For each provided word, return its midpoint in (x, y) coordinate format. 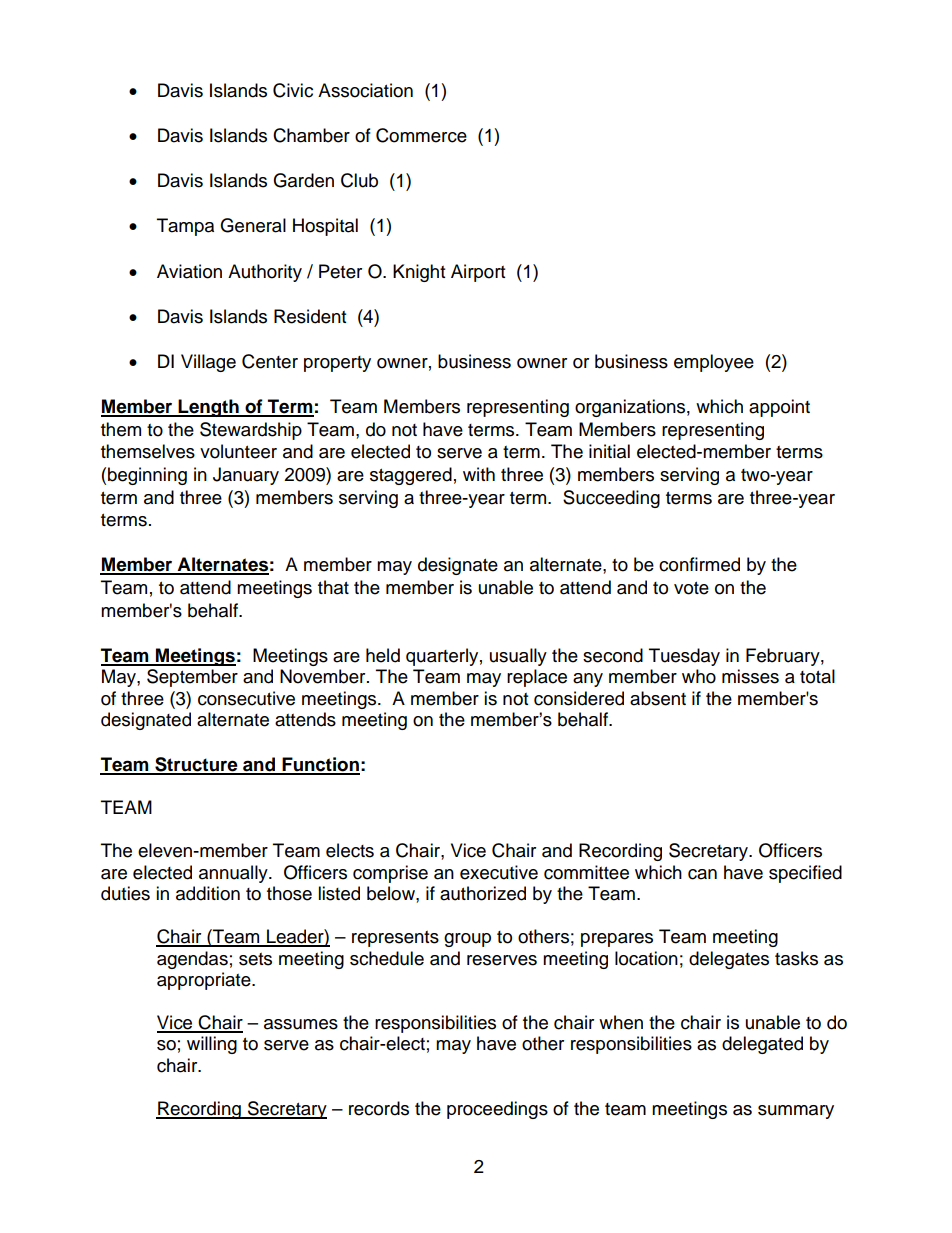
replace (537, 678)
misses (750, 676)
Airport (478, 273)
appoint (779, 408)
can (702, 874)
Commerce (421, 135)
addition (208, 893)
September (192, 678)
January (246, 476)
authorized (483, 893)
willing (212, 1045)
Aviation (189, 271)
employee (714, 363)
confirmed (699, 564)
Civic (293, 90)
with (479, 474)
